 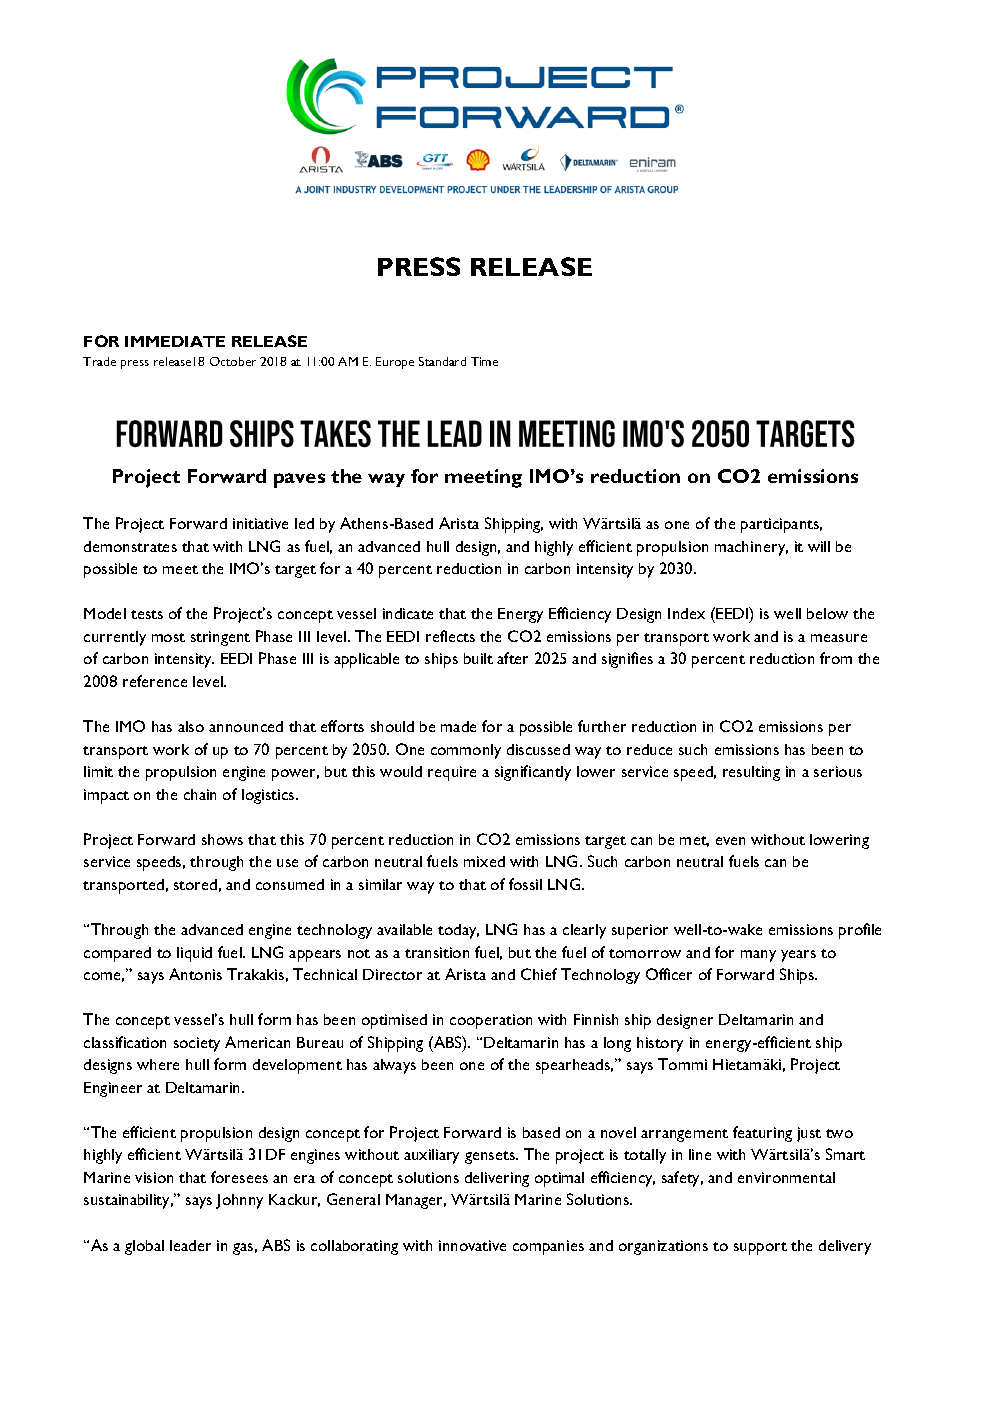 What do you see at coordinates (190, 1245) in the document?
I see `leader` at bounding box center [190, 1245].
